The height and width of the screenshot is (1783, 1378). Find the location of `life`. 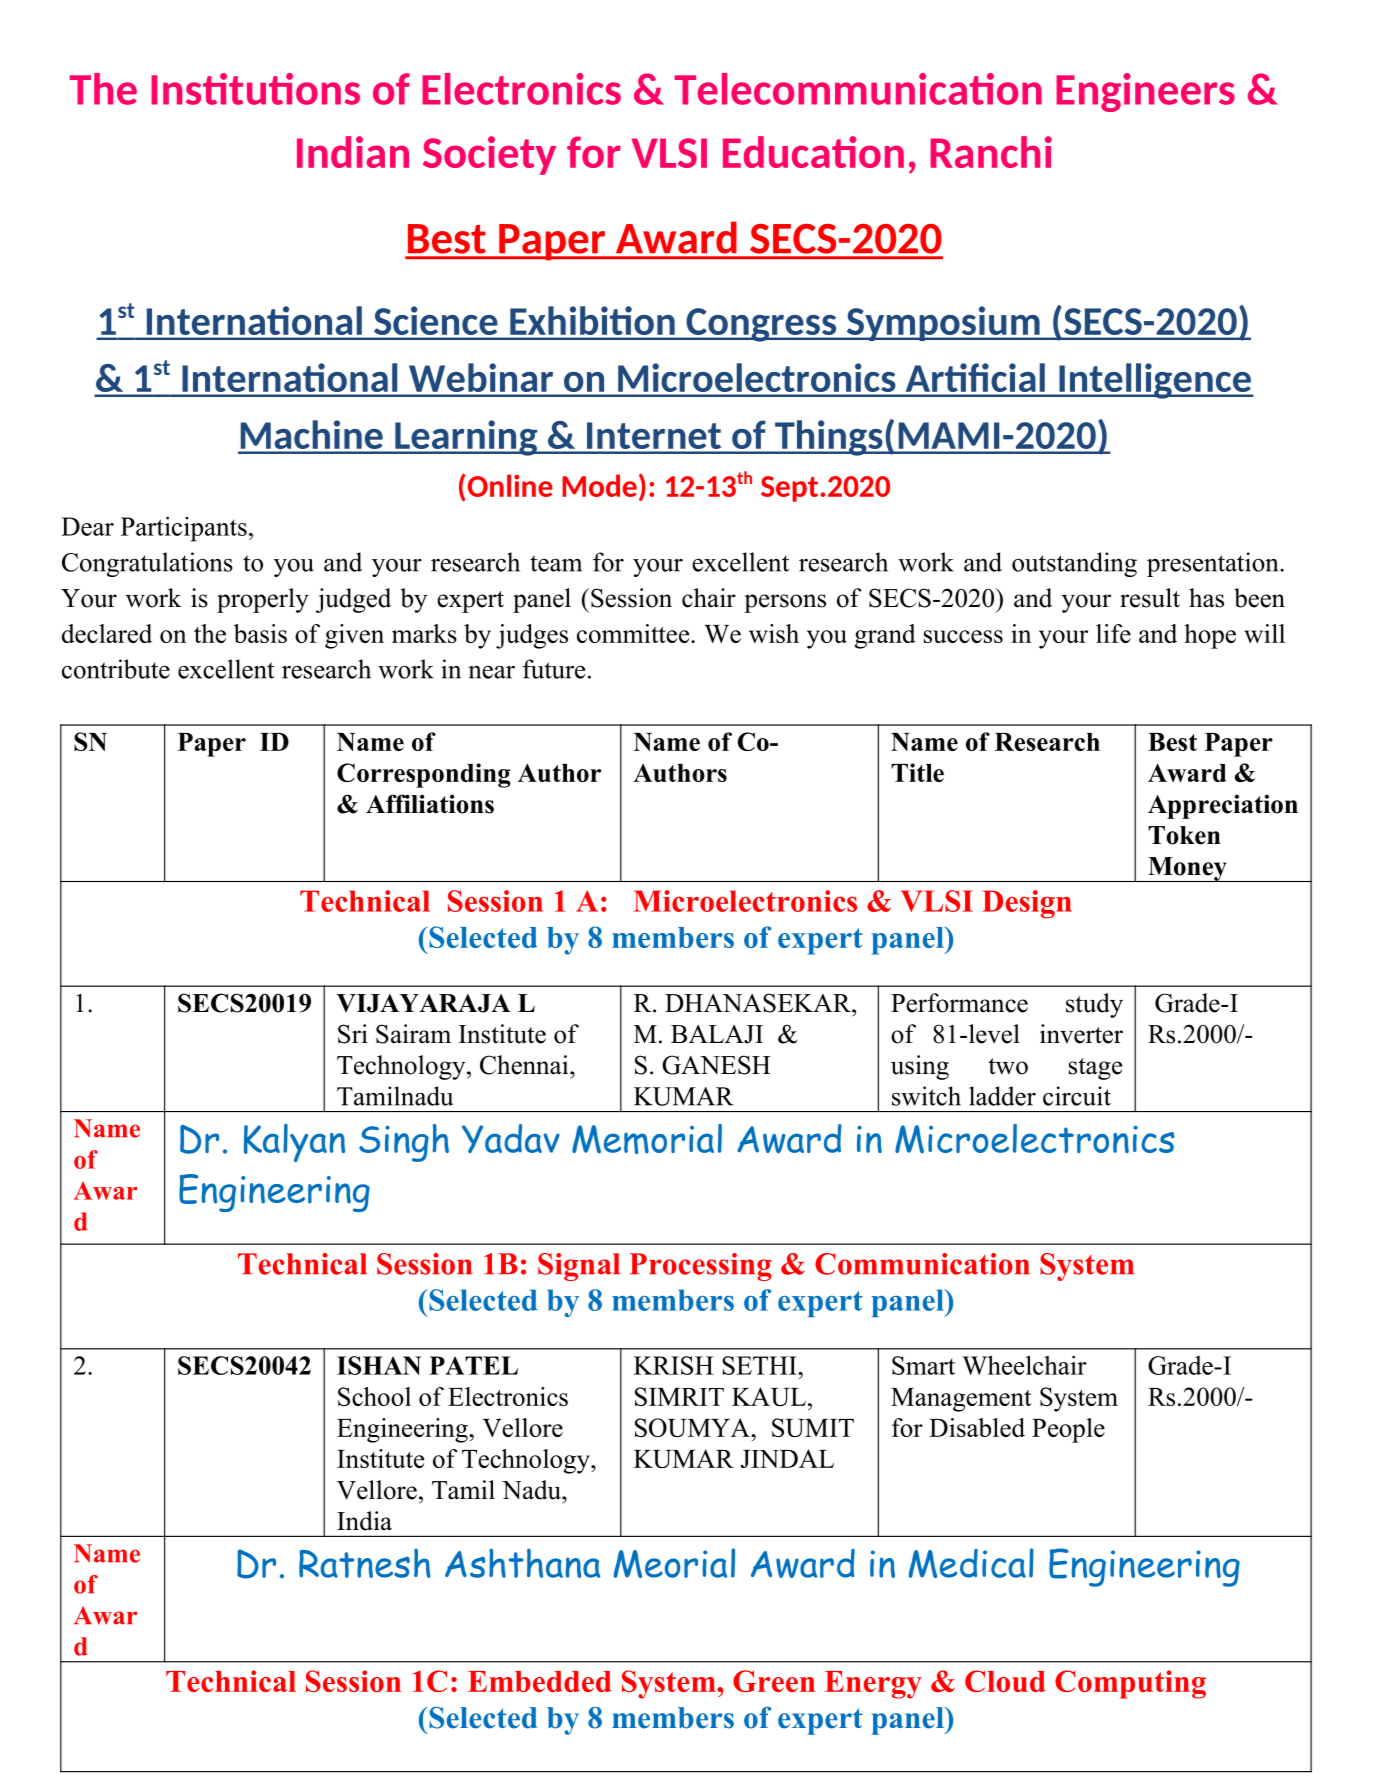

life is located at coordinates (1113, 633).
